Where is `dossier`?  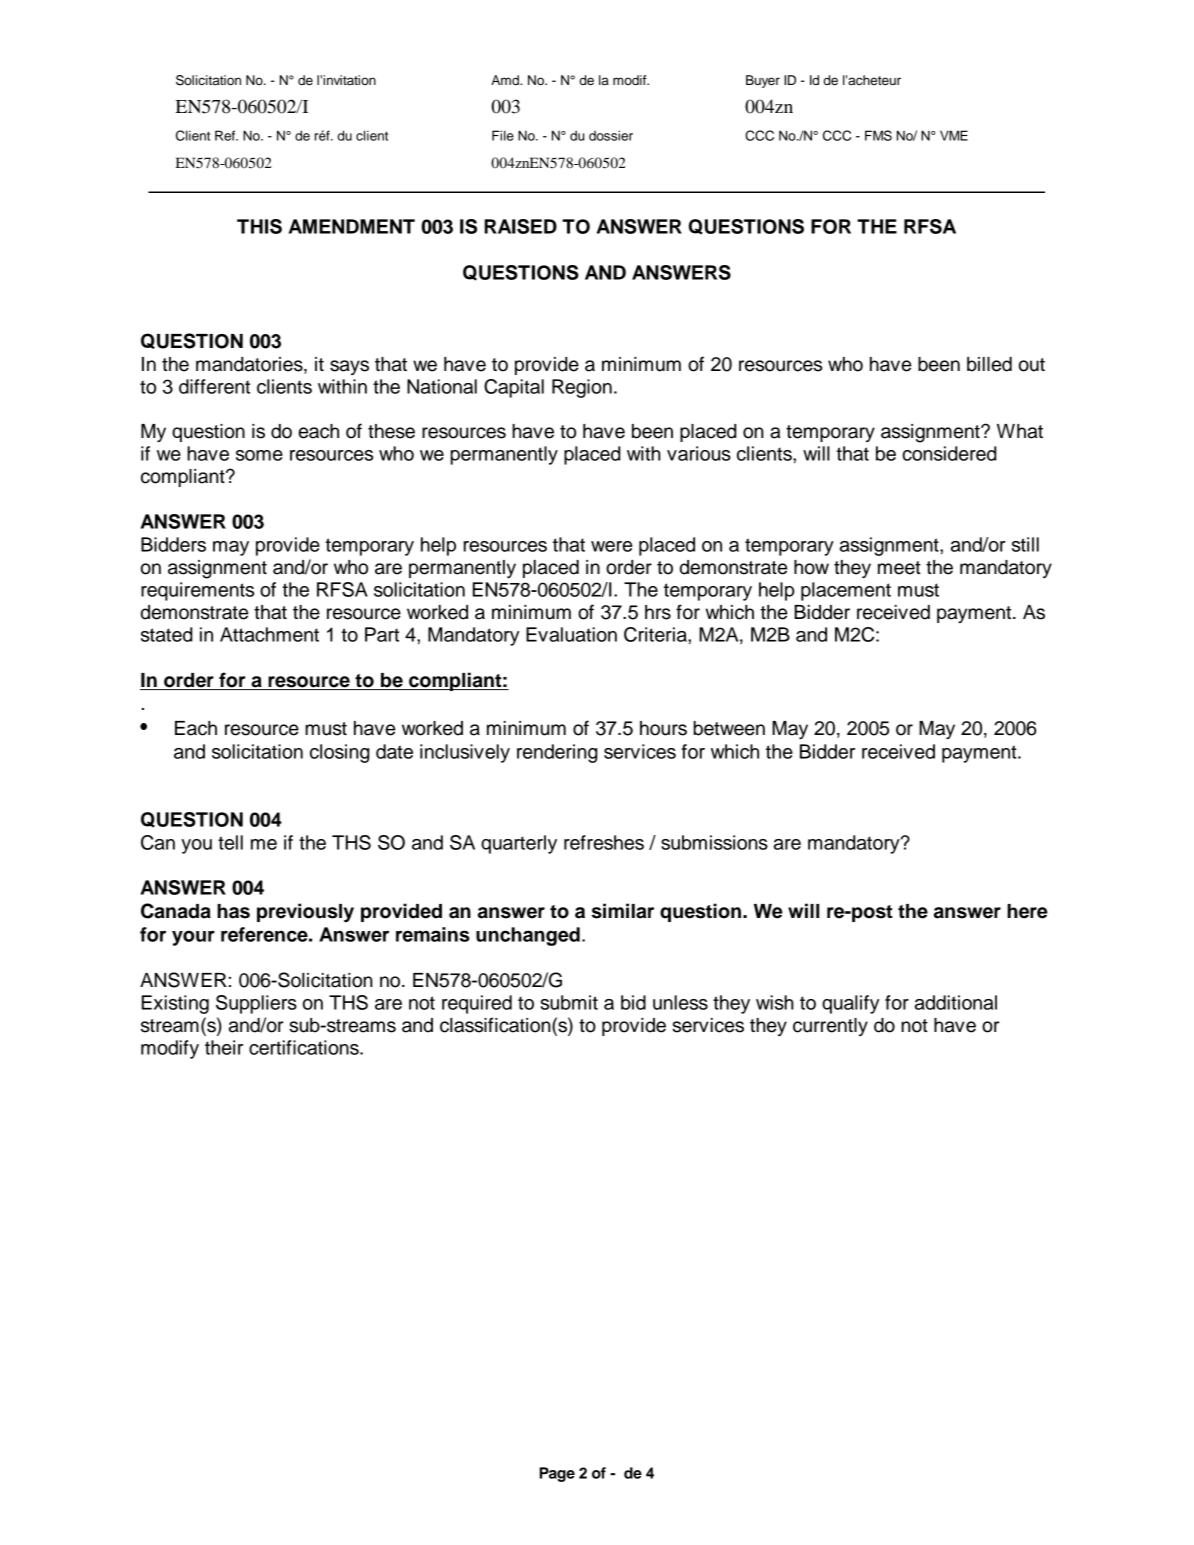
dossier is located at coordinates (611, 135).
